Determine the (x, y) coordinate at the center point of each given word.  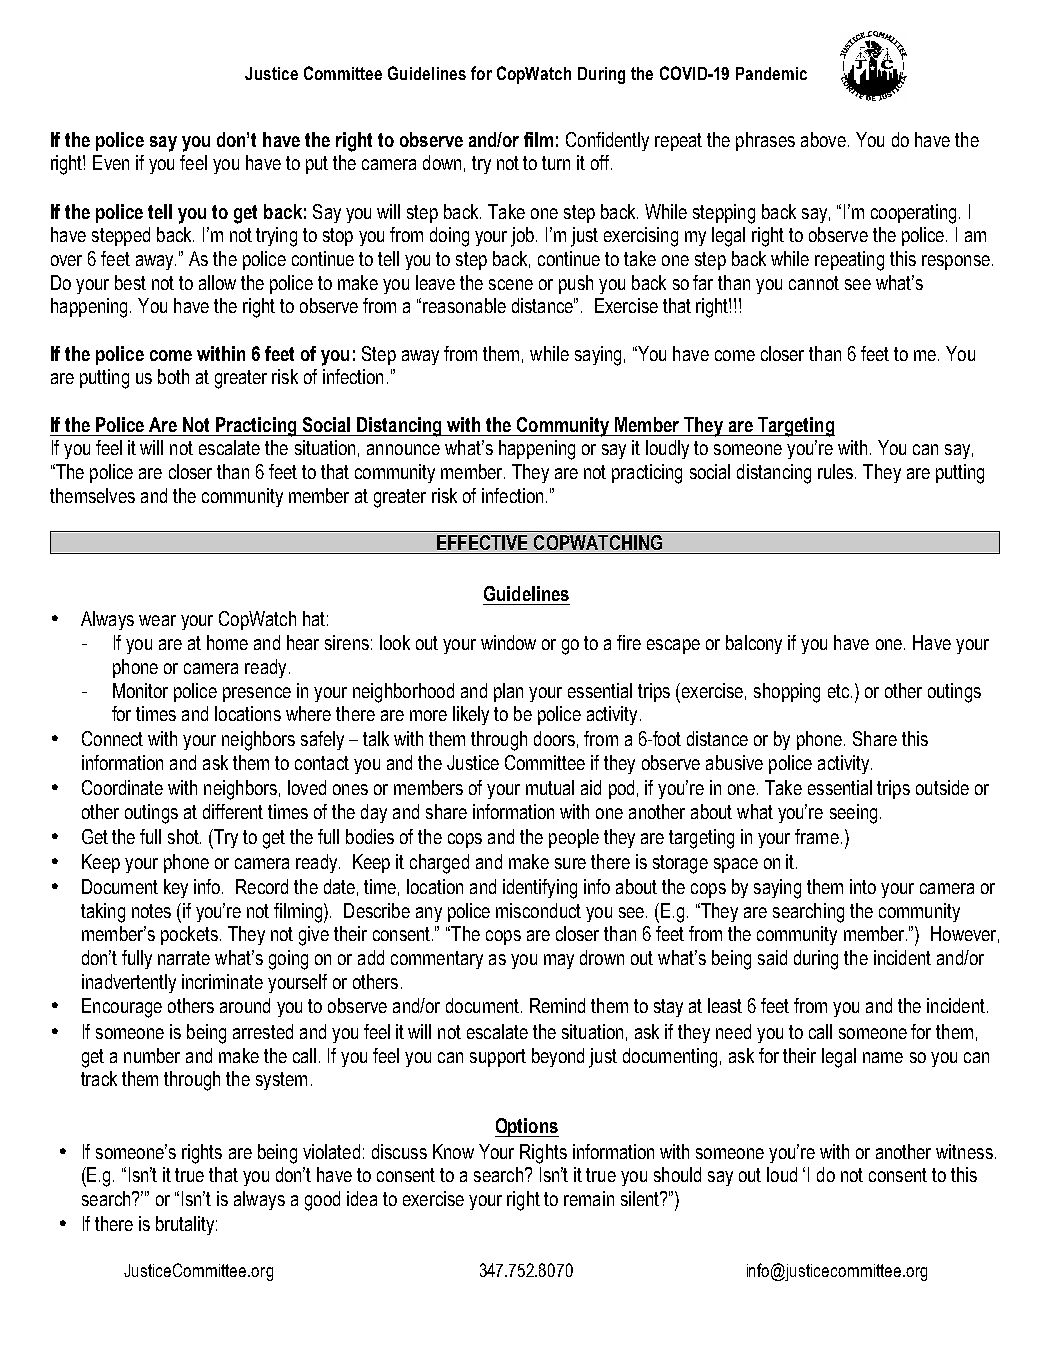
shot (184, 836)
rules (837, 471)
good (322, 1201)
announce (403, 449)
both (173, 376)
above (823, 139)
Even (111, 162)
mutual (550, 787)
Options (527, 1127)
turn (556, 163)
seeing (853, 814)
